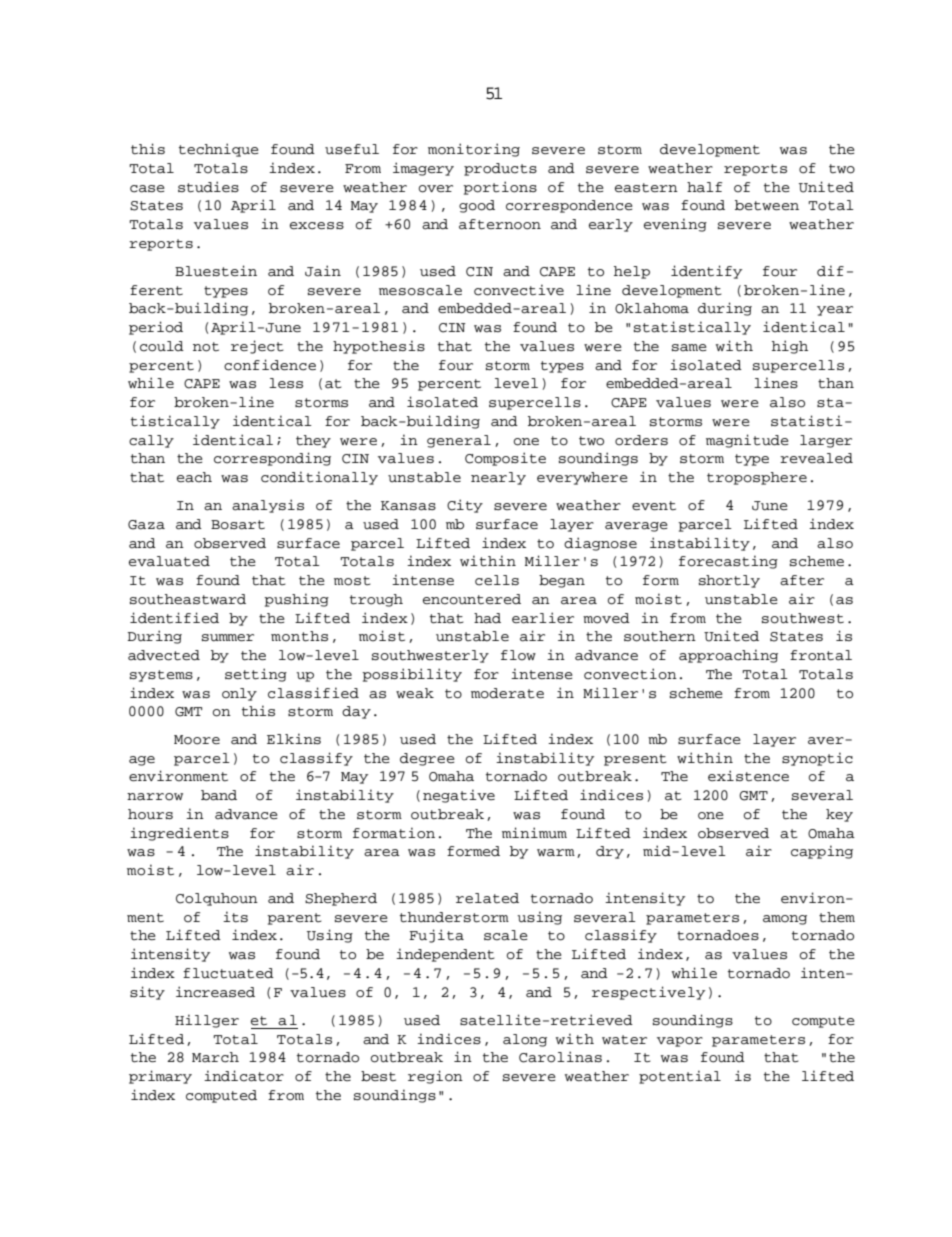 The height and width of the screenshot is (1237, 952). I want to click on convective, so click(519, 290).
